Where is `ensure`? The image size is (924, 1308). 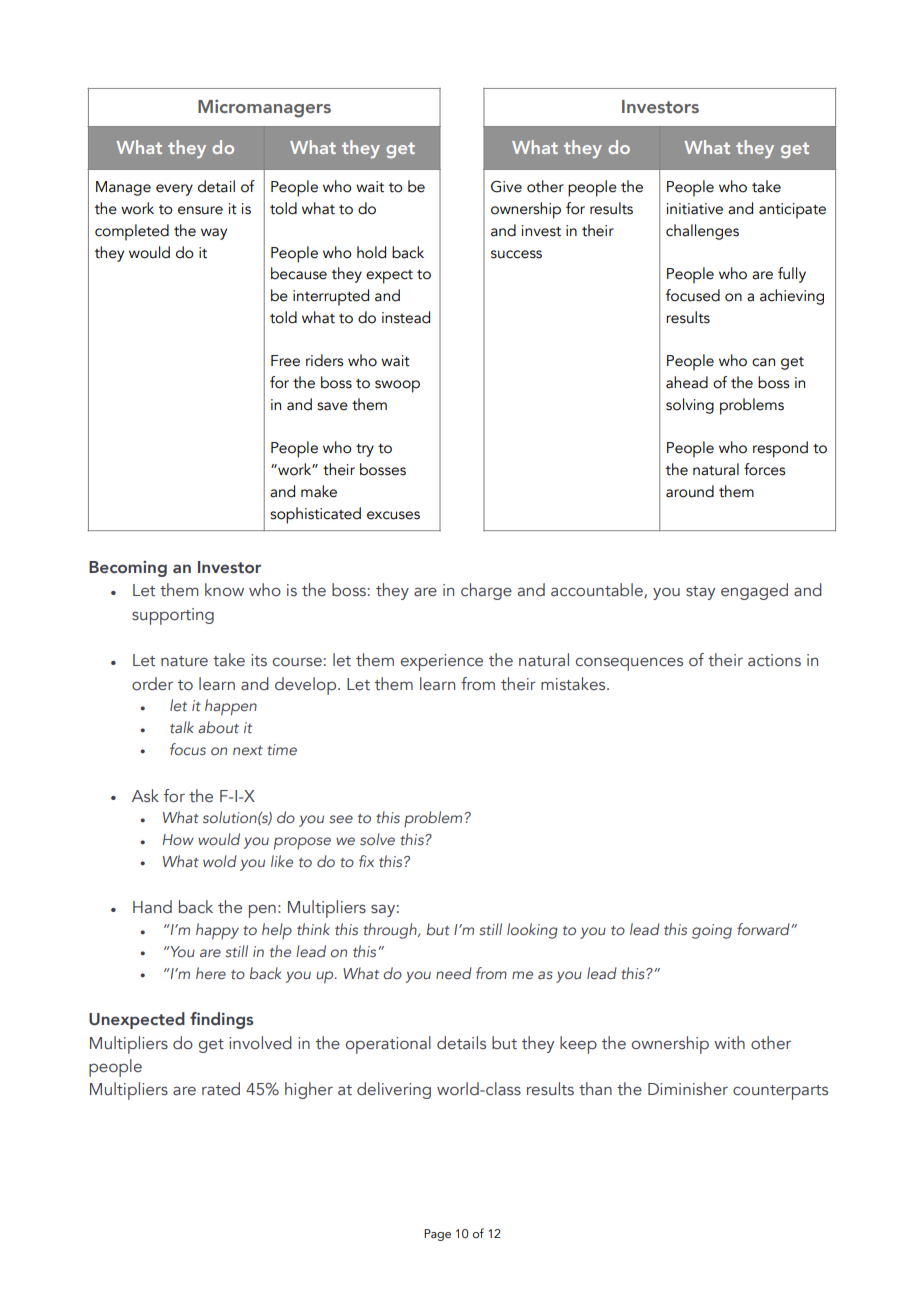 ensure is located at coordinates (200, 210).
